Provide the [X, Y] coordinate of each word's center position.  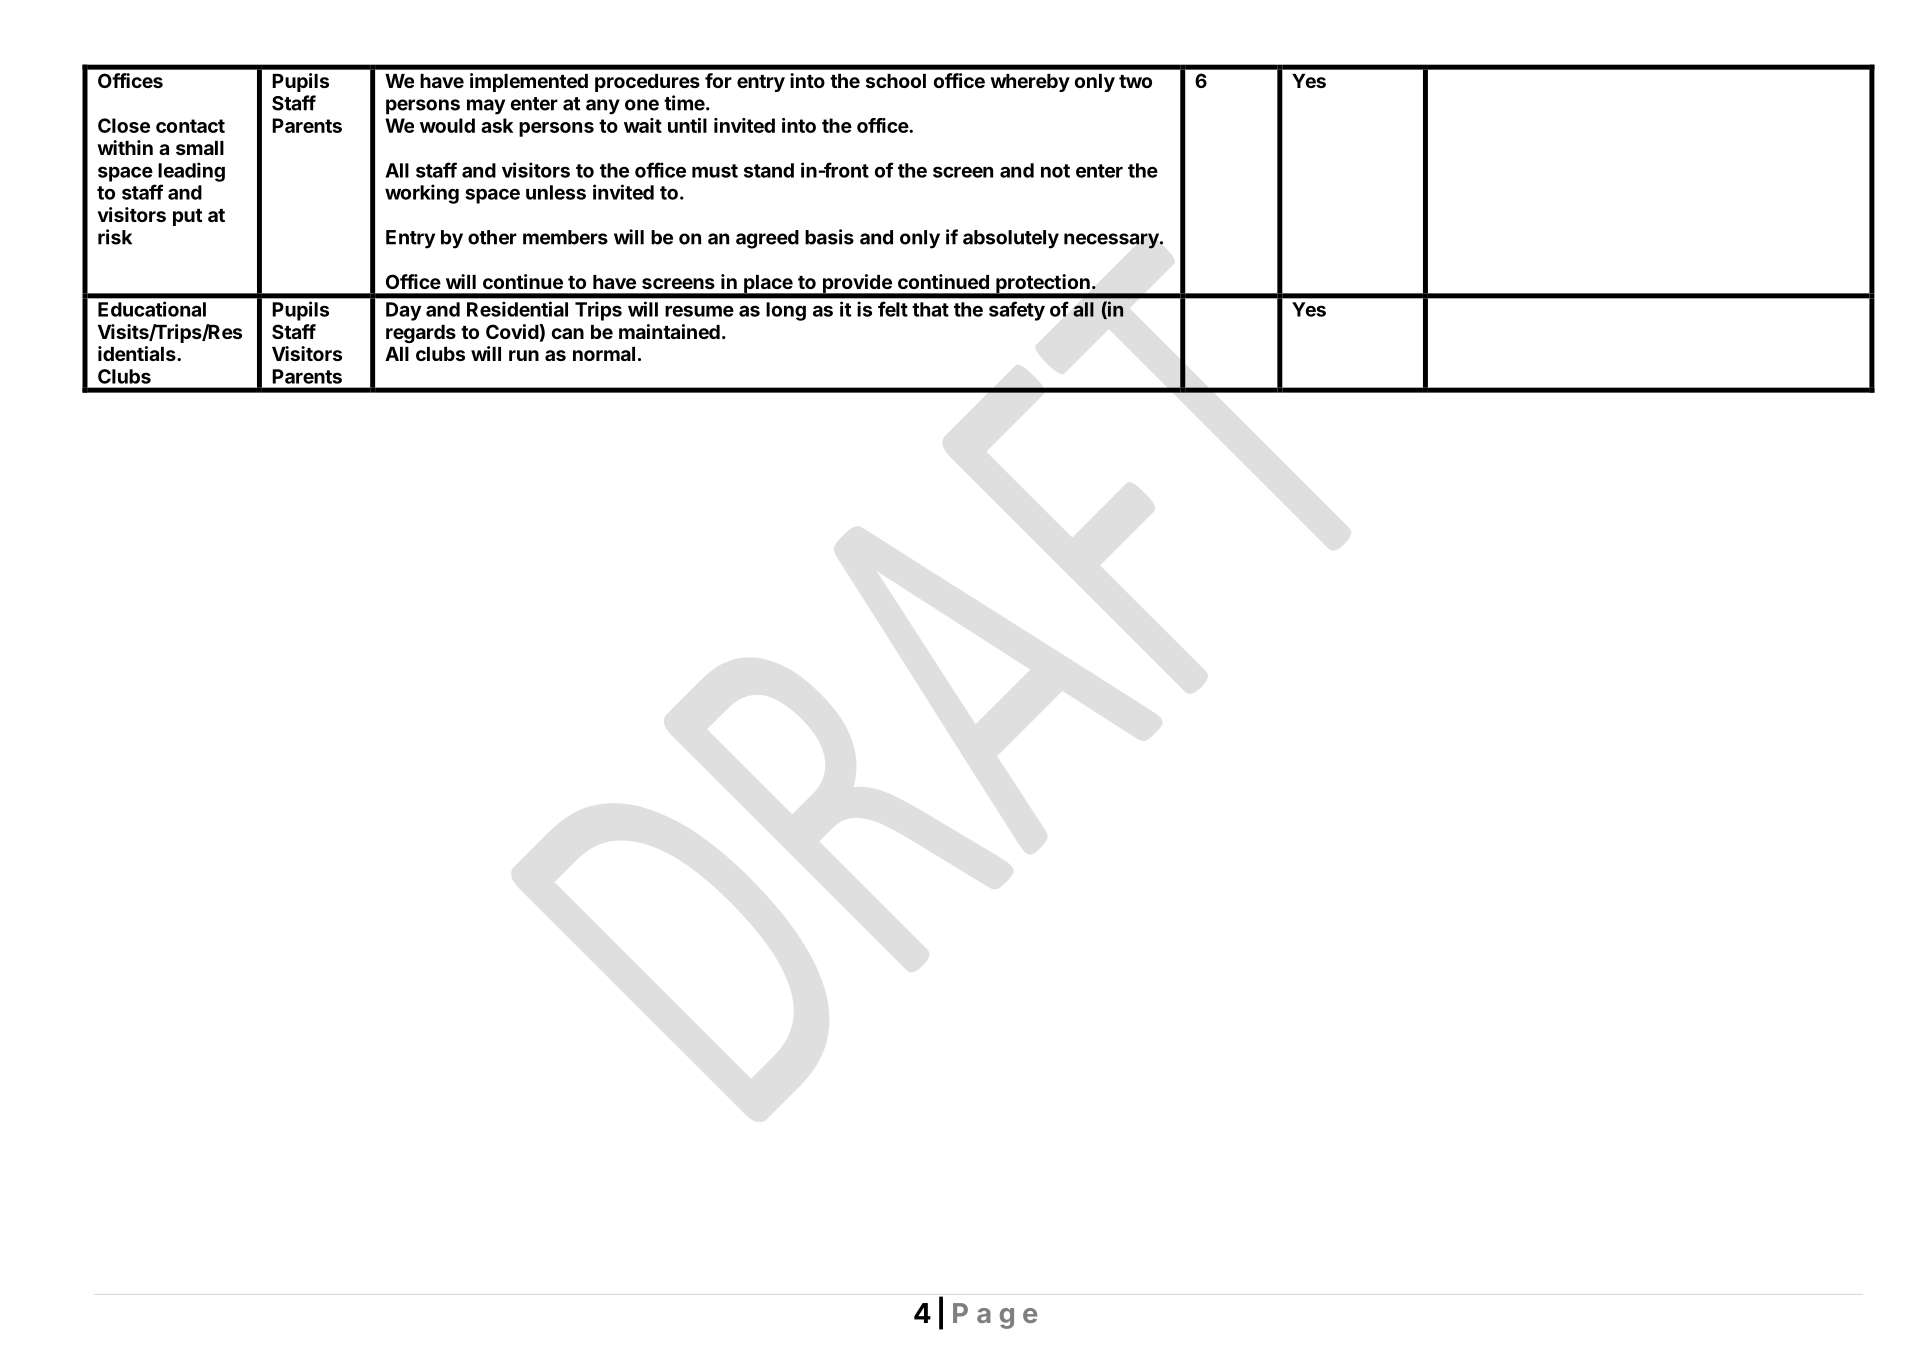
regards [421, 334]
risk [115, 237]
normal [604, 354]
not [1055, 171]
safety [1017, 311]
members [565, 237]
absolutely [1011, 239]
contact [190, 126]
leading [191, 172]
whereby [1030, 83]
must [715, 171]
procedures [647, 83]
